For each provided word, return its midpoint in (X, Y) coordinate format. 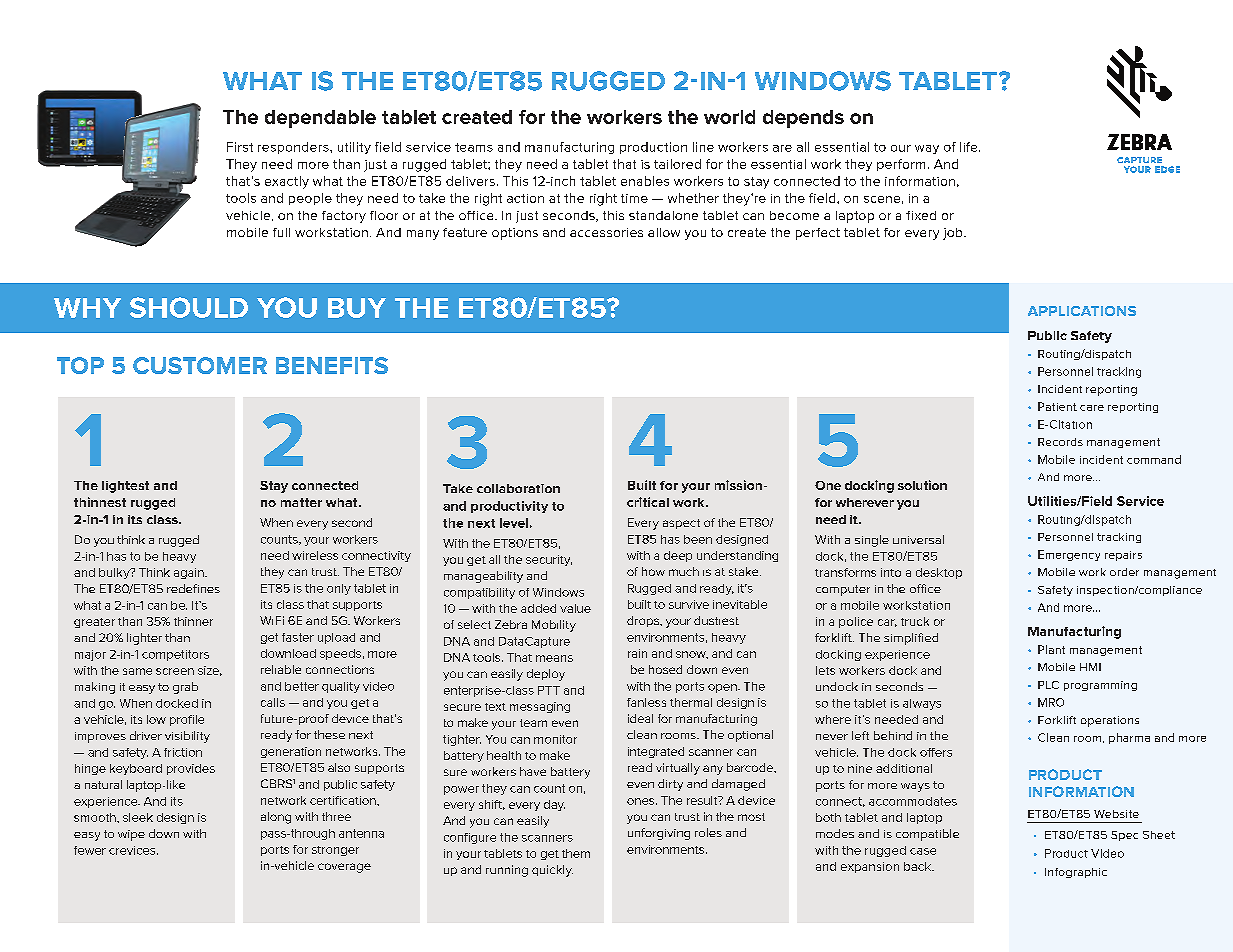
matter (301, 502)
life (970, 147)
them (576, 853)
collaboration (518, 488)
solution (922, 485)
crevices (133, 850)
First (240, 147)
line (703, 147)
